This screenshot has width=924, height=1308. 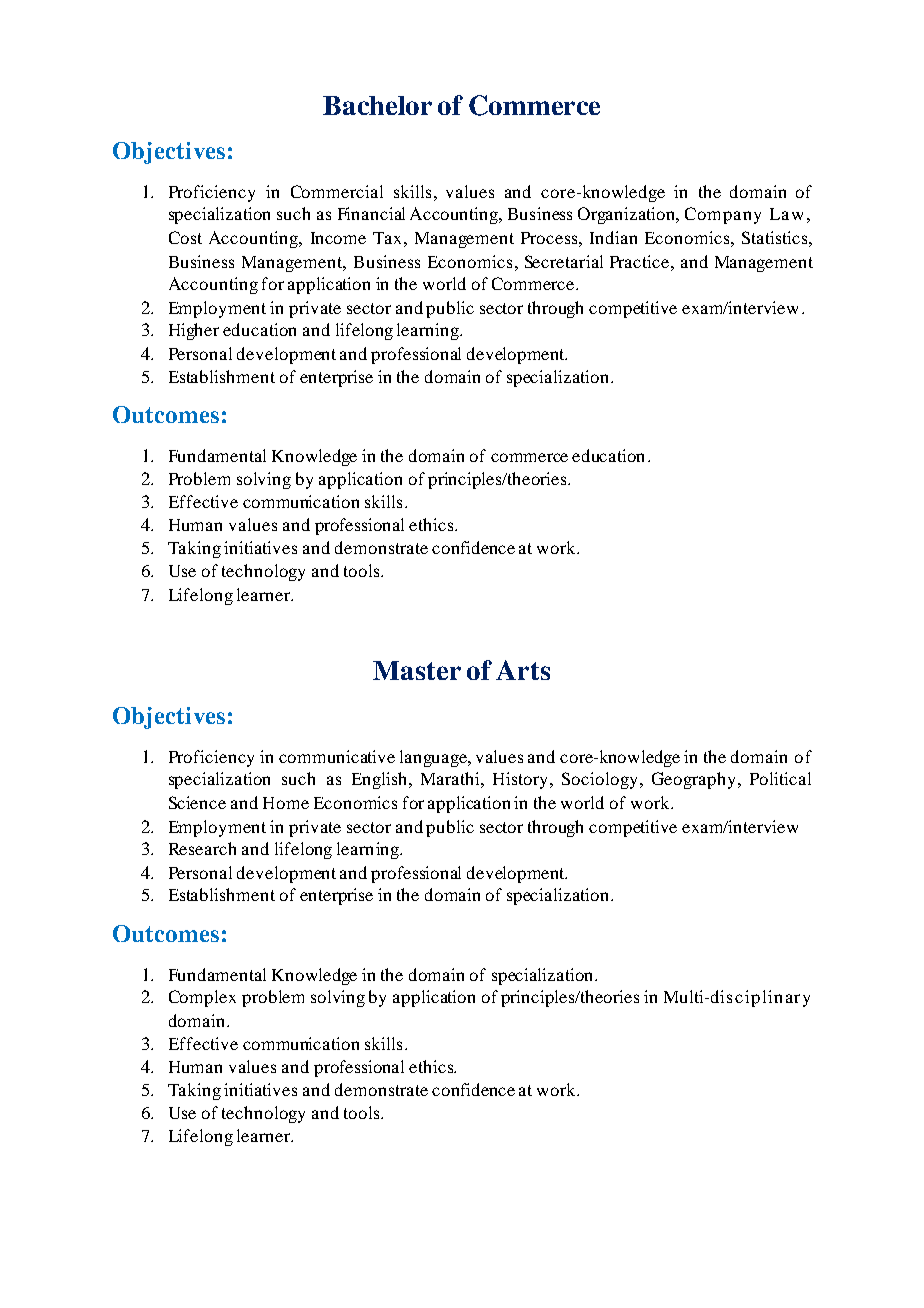 I want to click on Commercial, so click(x=337, y=191).
